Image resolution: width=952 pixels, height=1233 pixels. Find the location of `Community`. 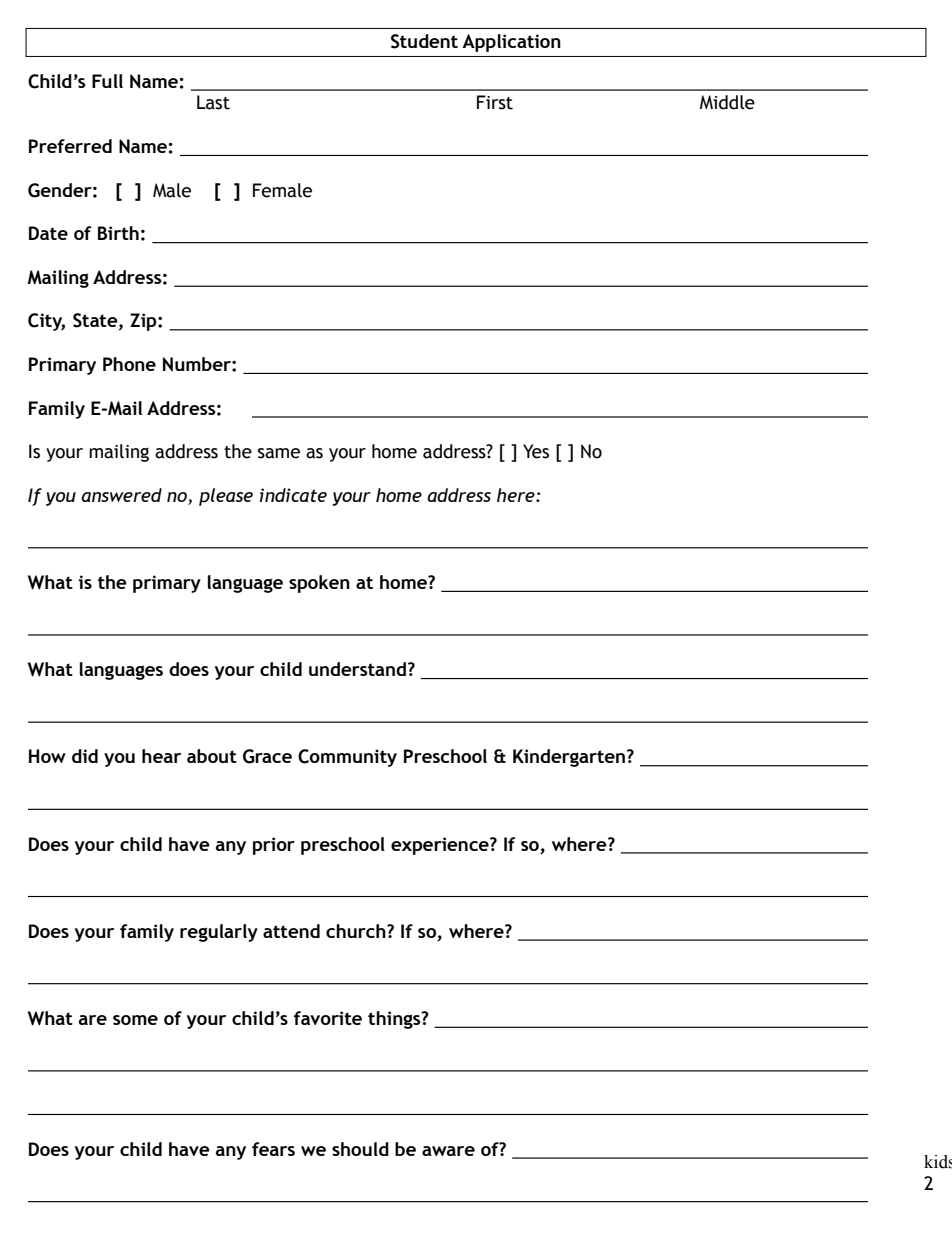

Community is located at coordinates (347, 758).
